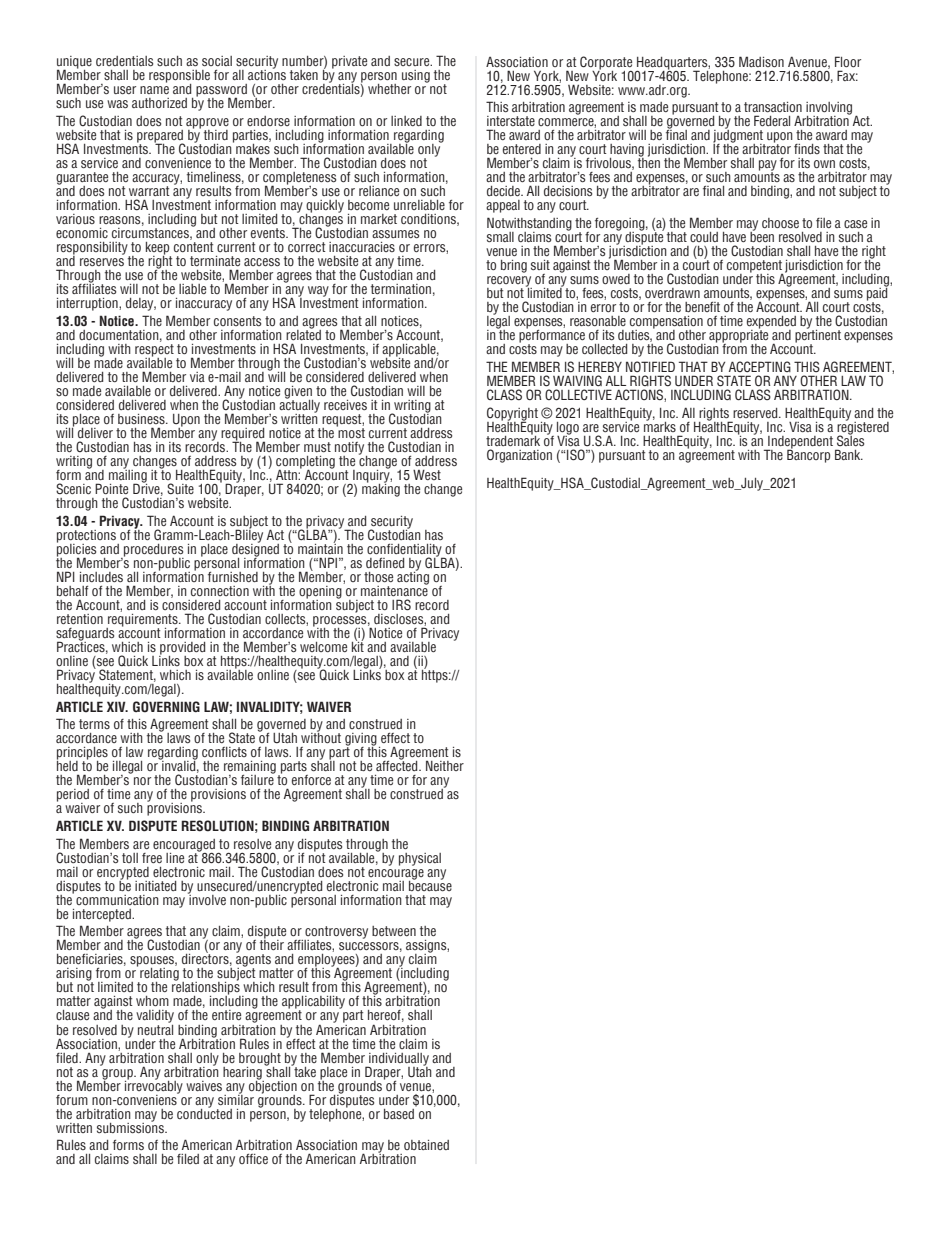 The height and width of the document is (1233, 952). I want to click on using, so click(416, 76).
